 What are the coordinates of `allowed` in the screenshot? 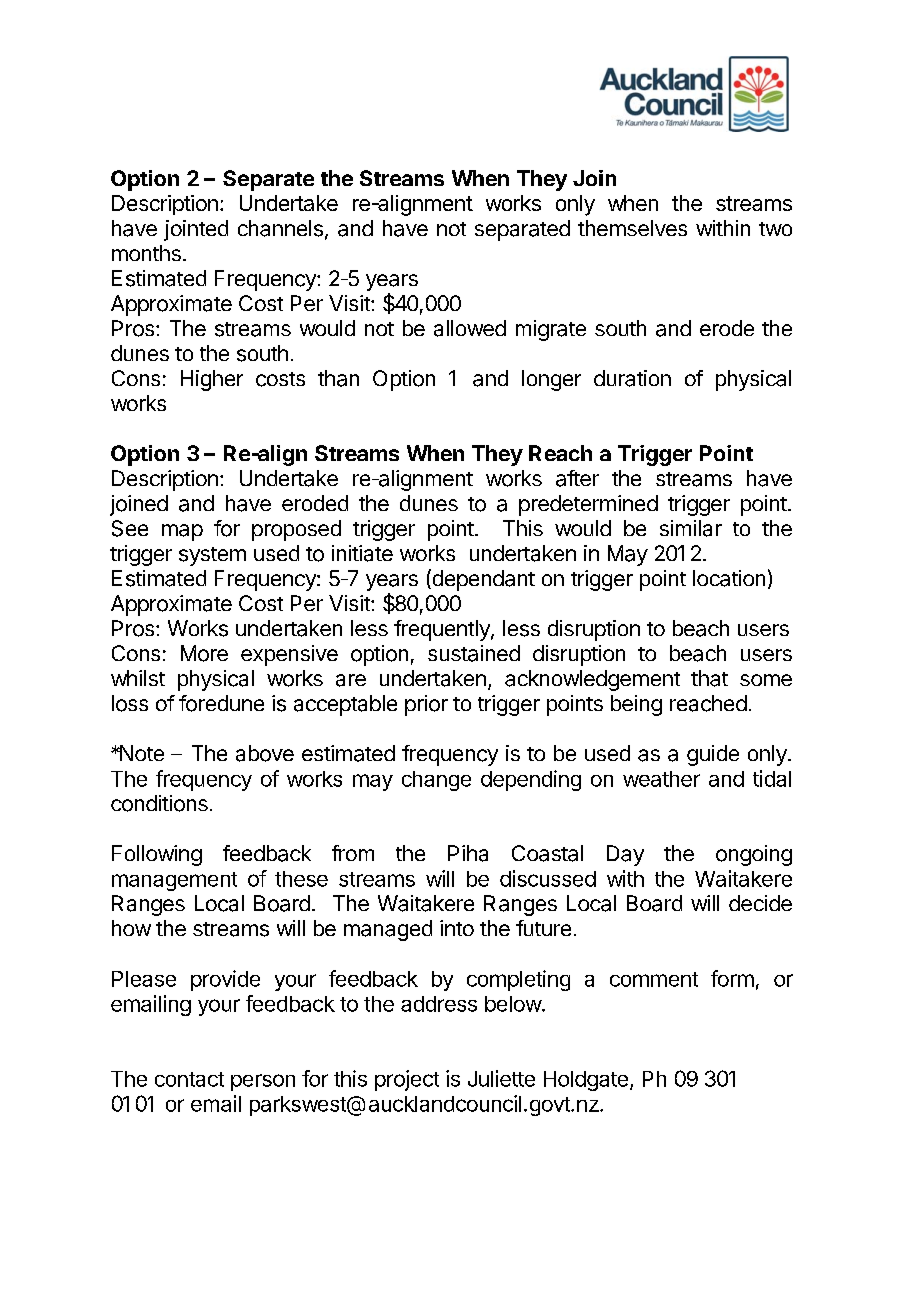 It's located at (470, 328).
